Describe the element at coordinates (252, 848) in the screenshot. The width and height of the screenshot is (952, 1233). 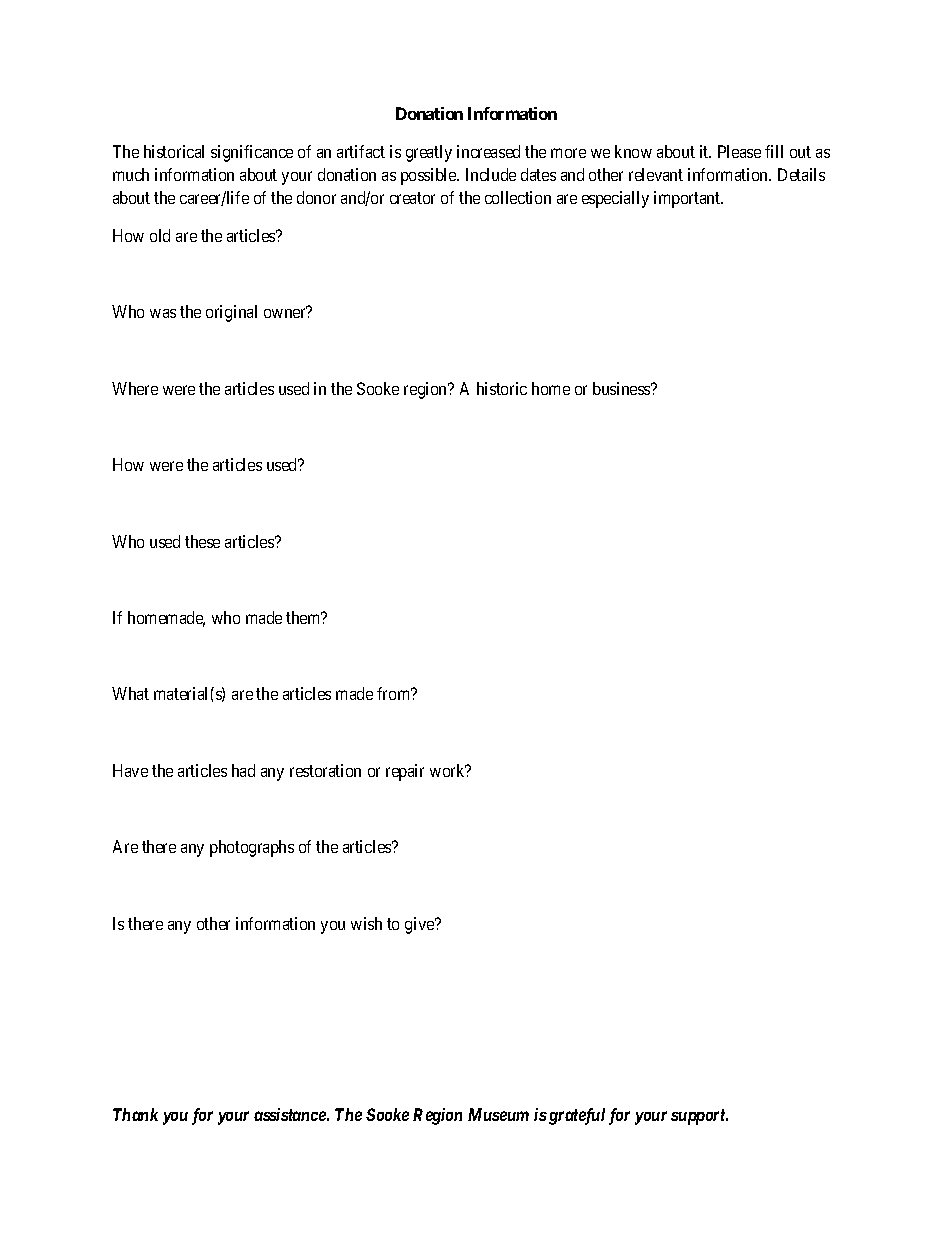
I see `photographs` at that location.
